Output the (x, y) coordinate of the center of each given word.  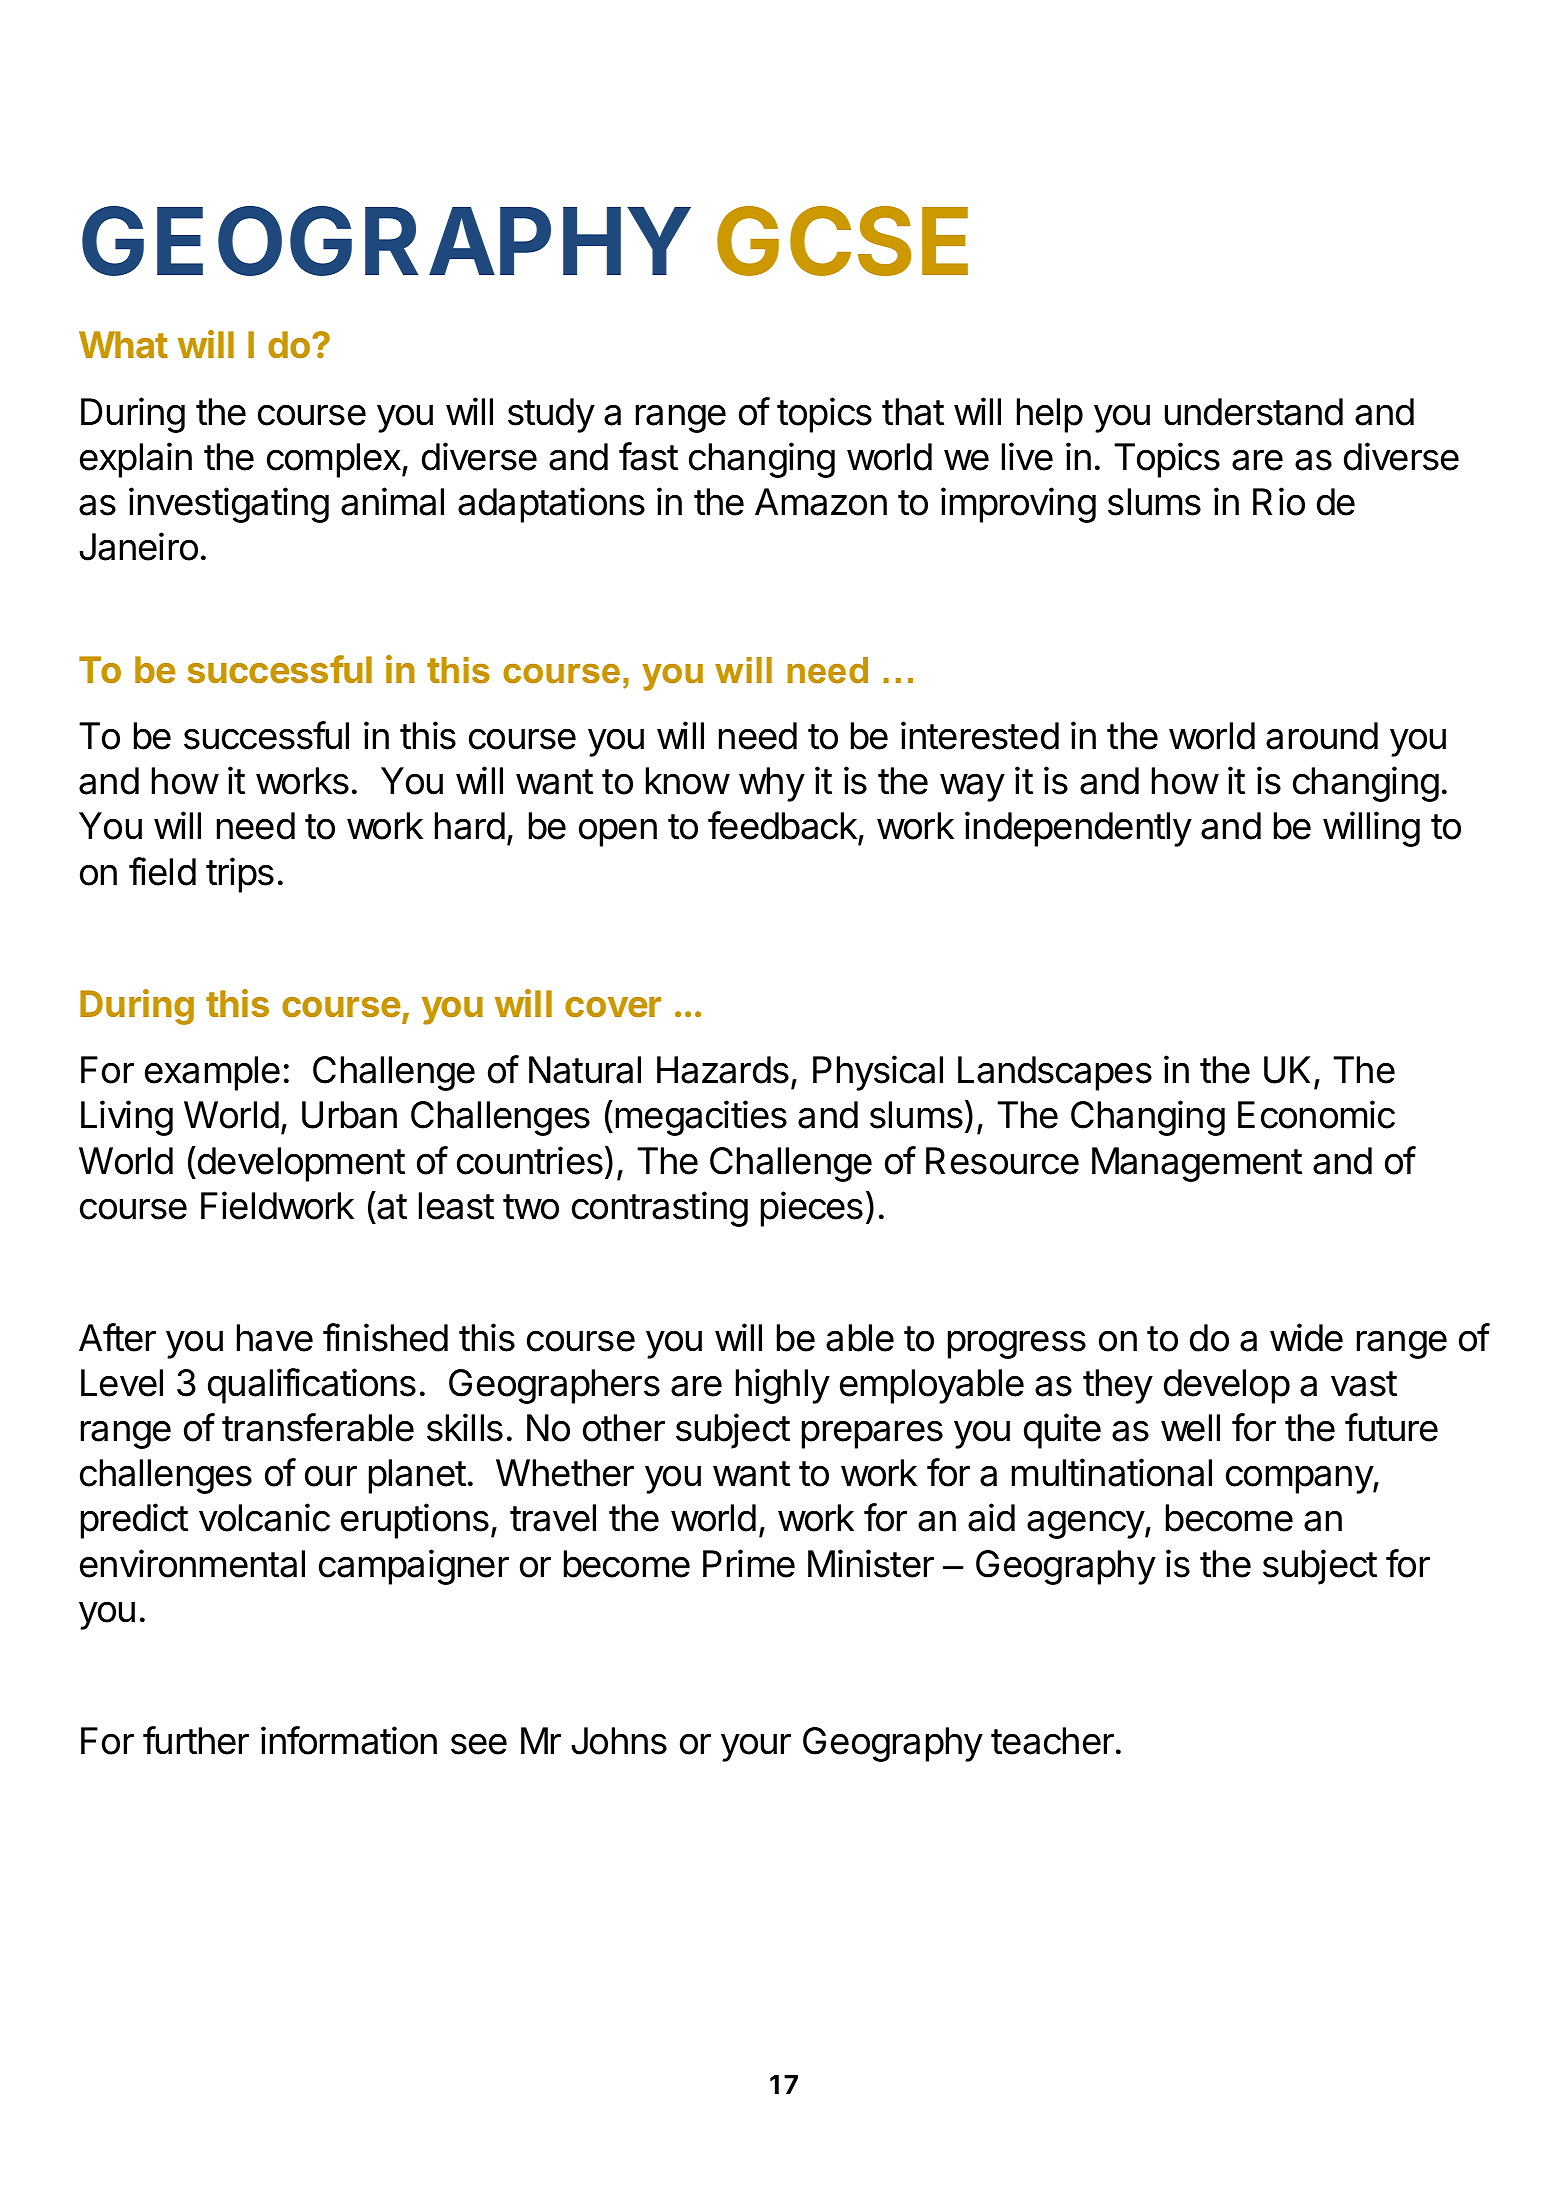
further (196, 1740)
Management (1197, 1164)
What (123, 344)
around (1322, 736)
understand (1254, 412)
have (275, 1338)
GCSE (842, 241)
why (772, 784)
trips (240, 875)
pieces (812, 1209)
